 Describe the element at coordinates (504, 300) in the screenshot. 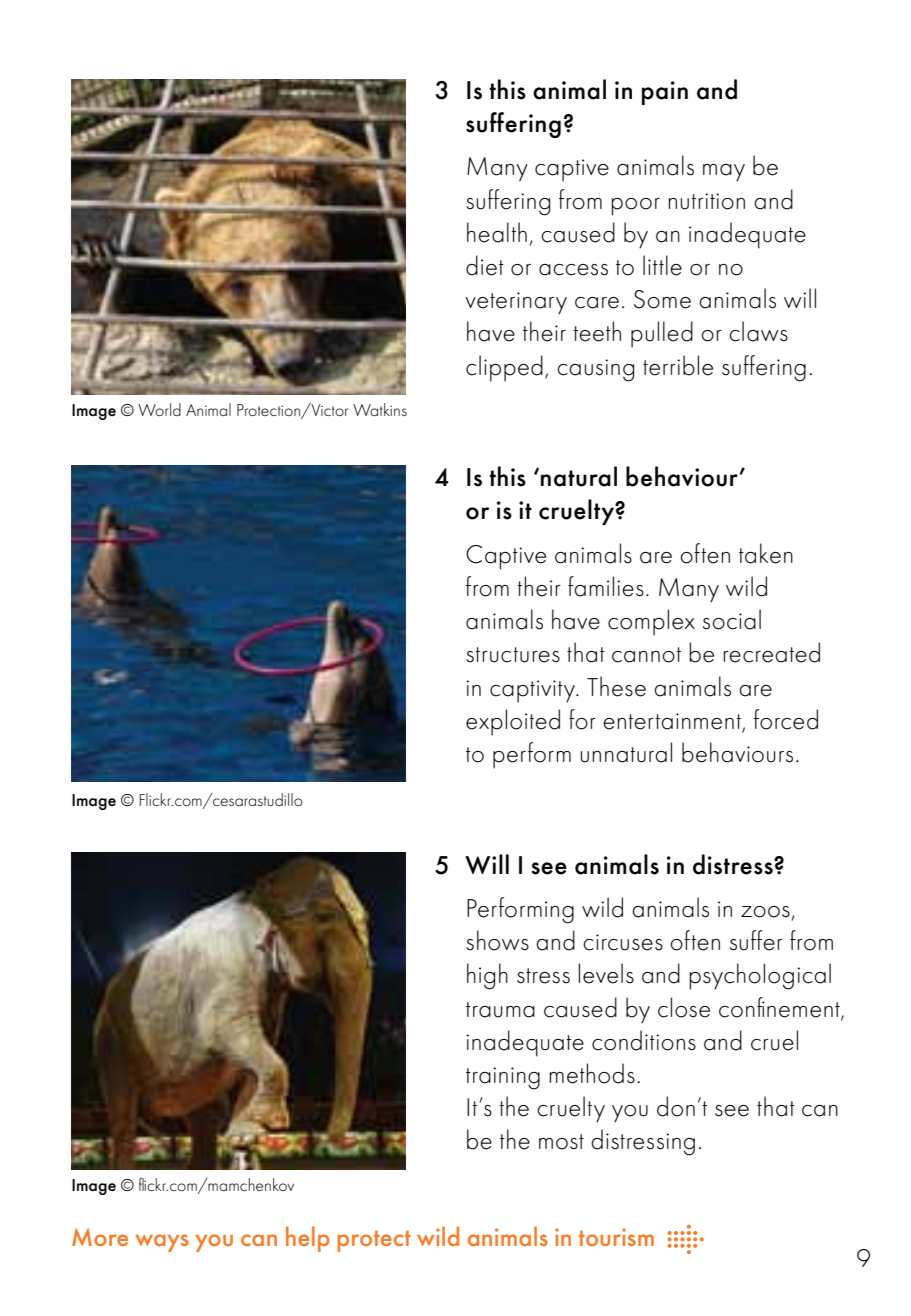

I see `algunos` at that location.
